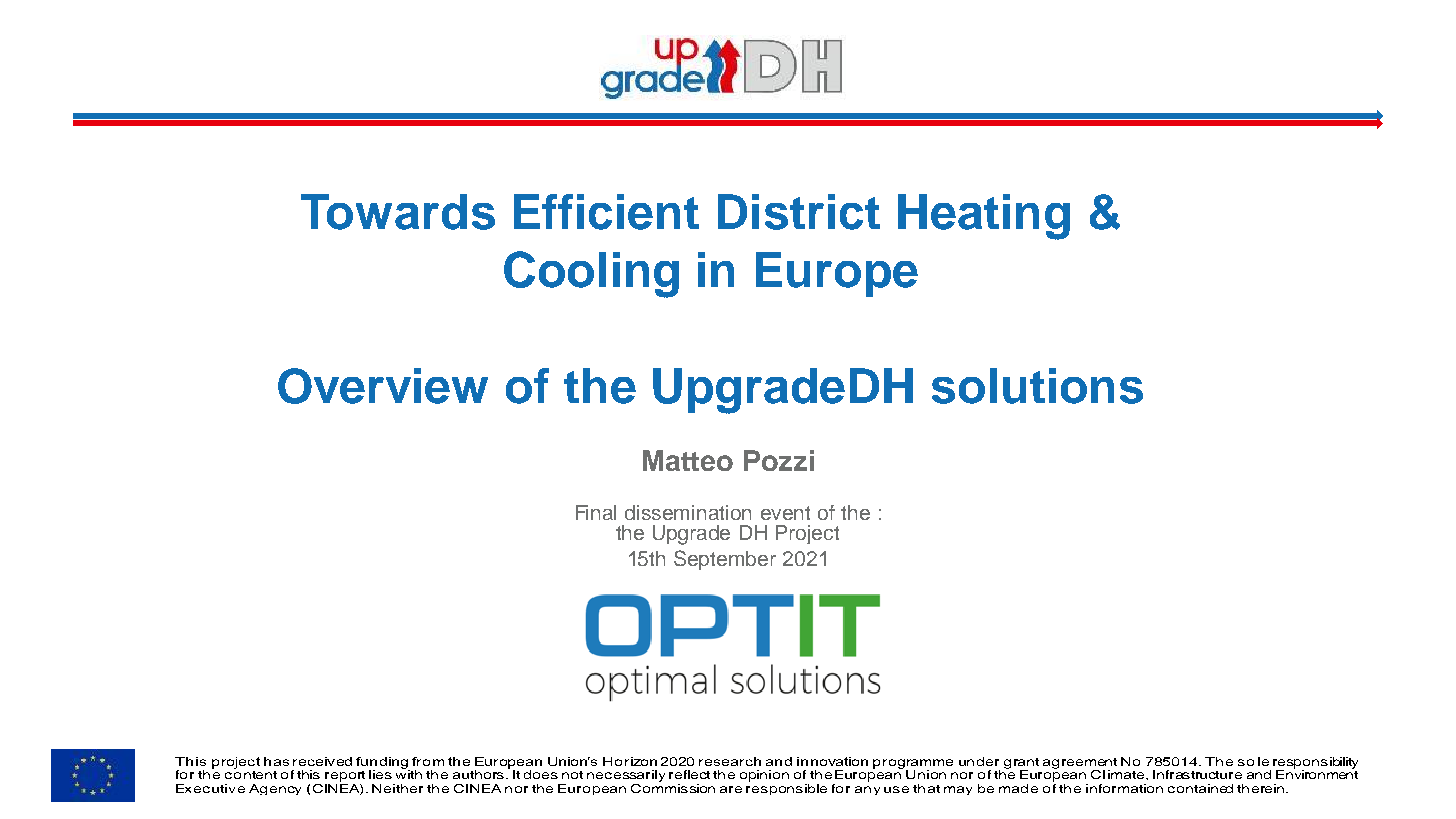 The image size is (1456, 819). What do you see at coordinates (398, 212) in the page?
I see `Towards` at bounding box center [398, 212].
